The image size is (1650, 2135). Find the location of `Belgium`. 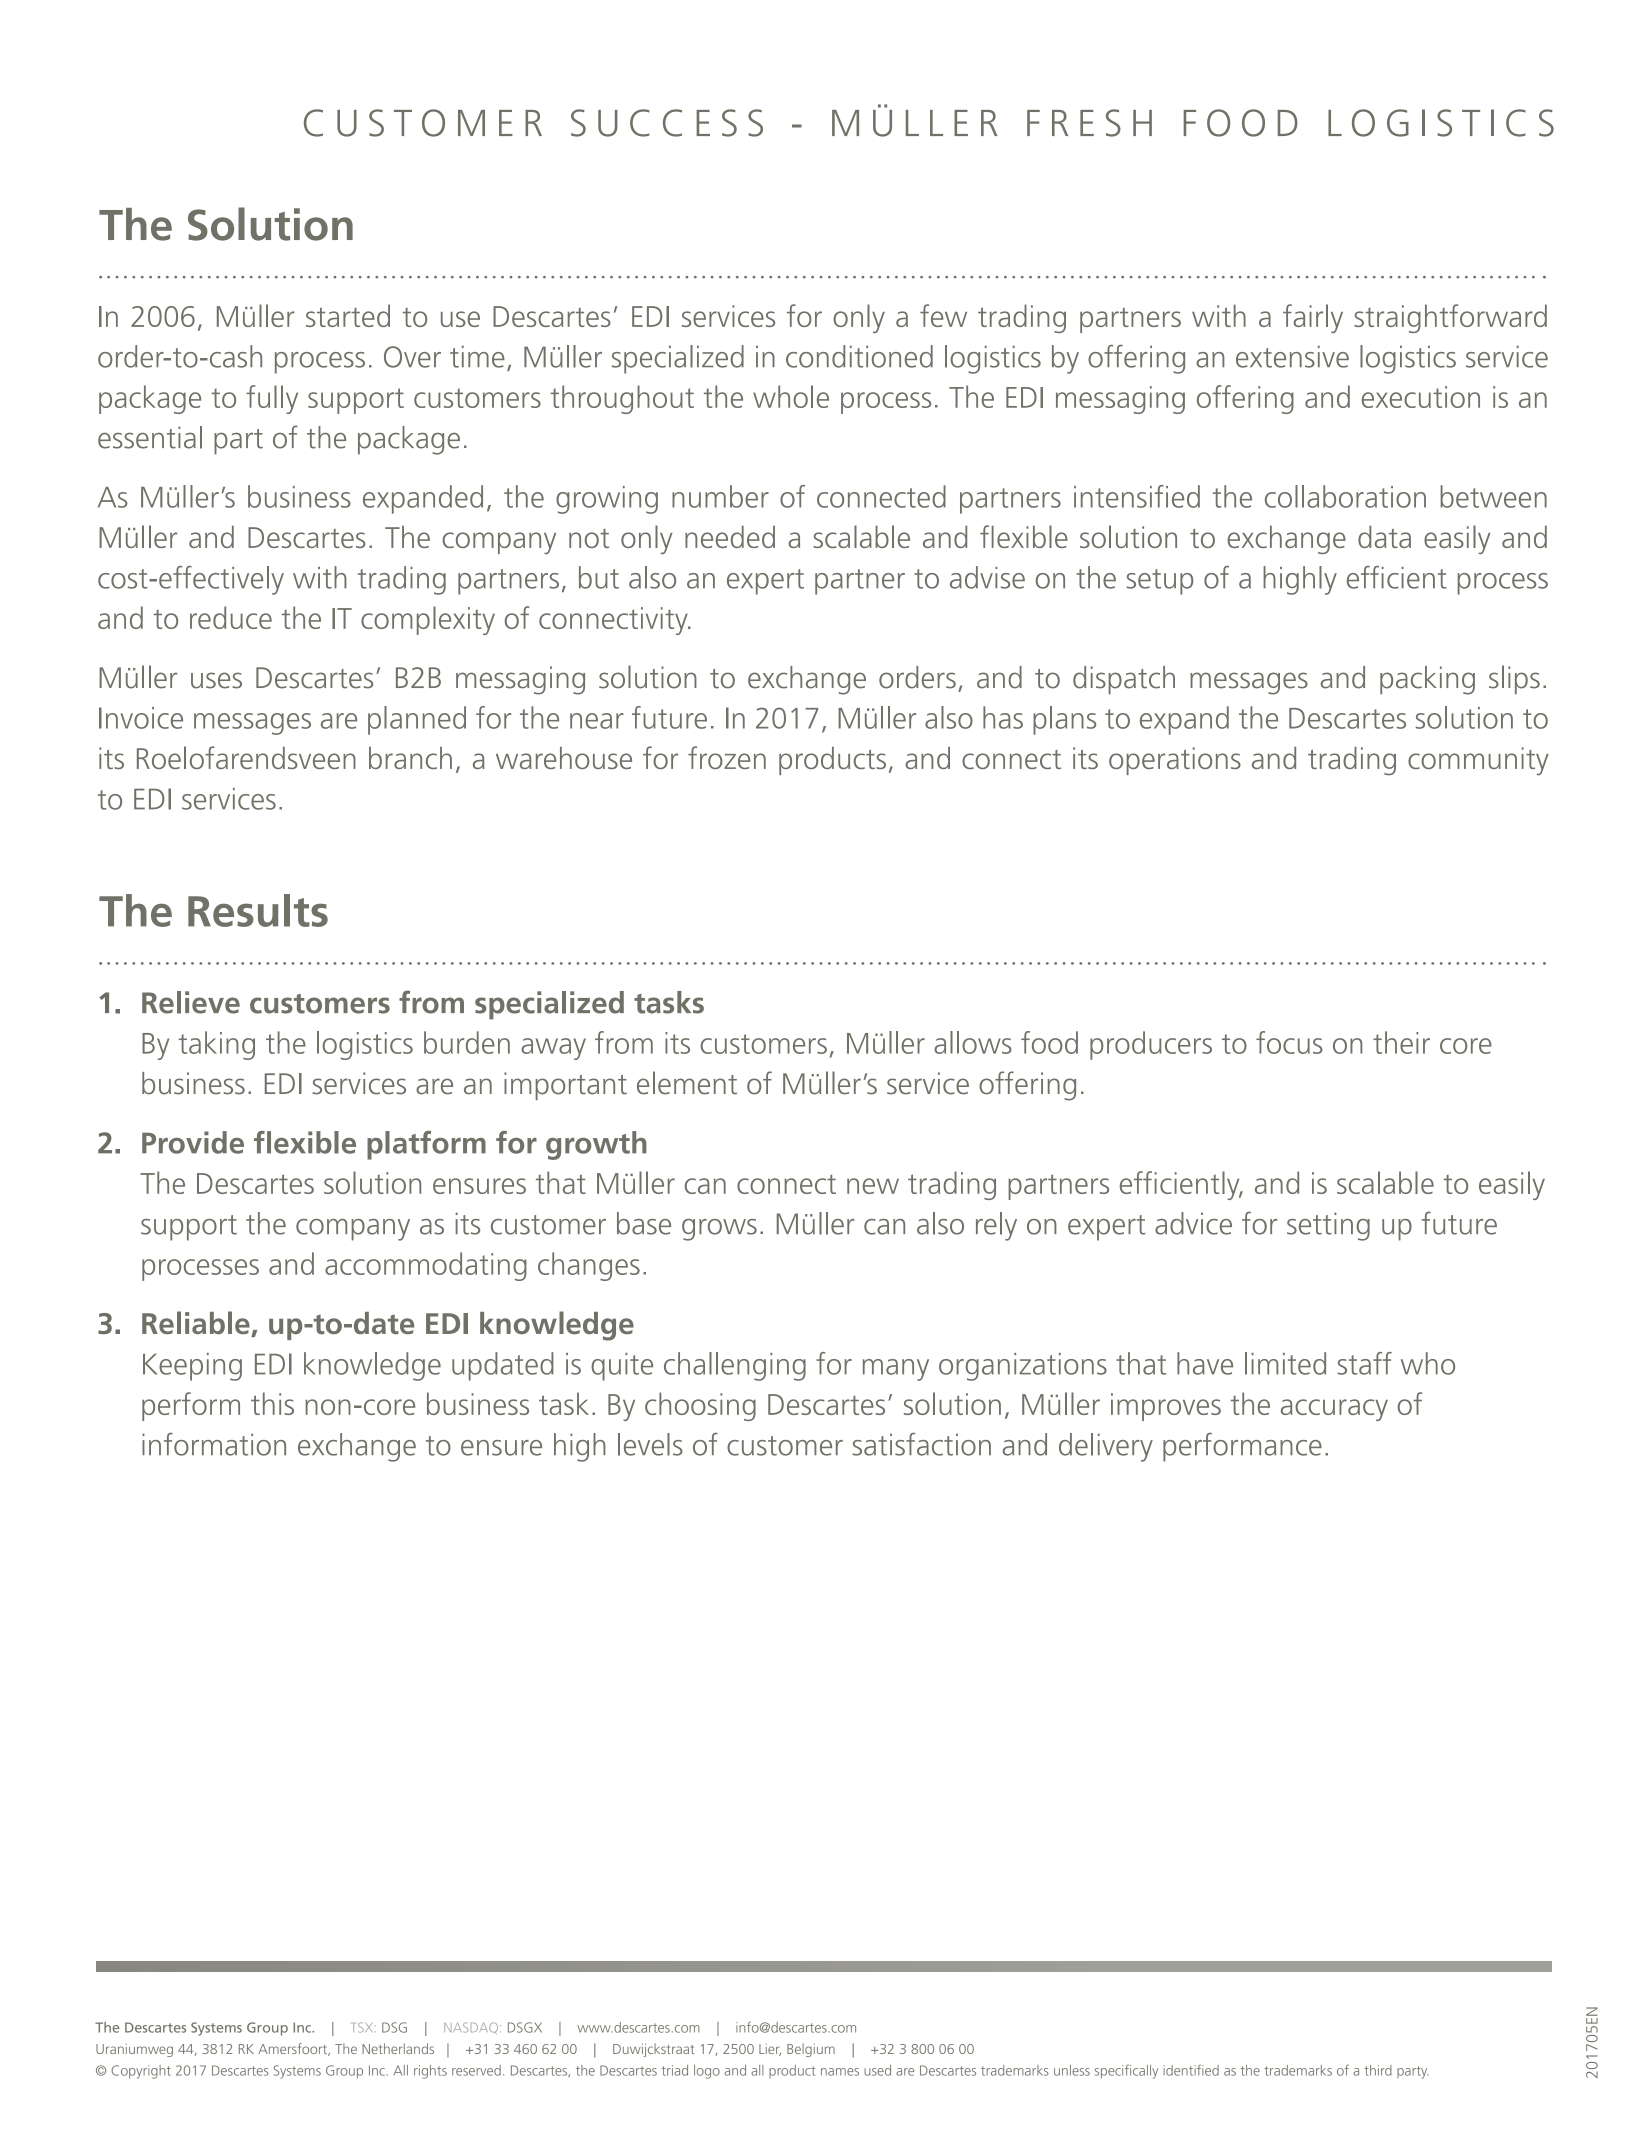

Belgium is located at coordinates (811, 2050).
